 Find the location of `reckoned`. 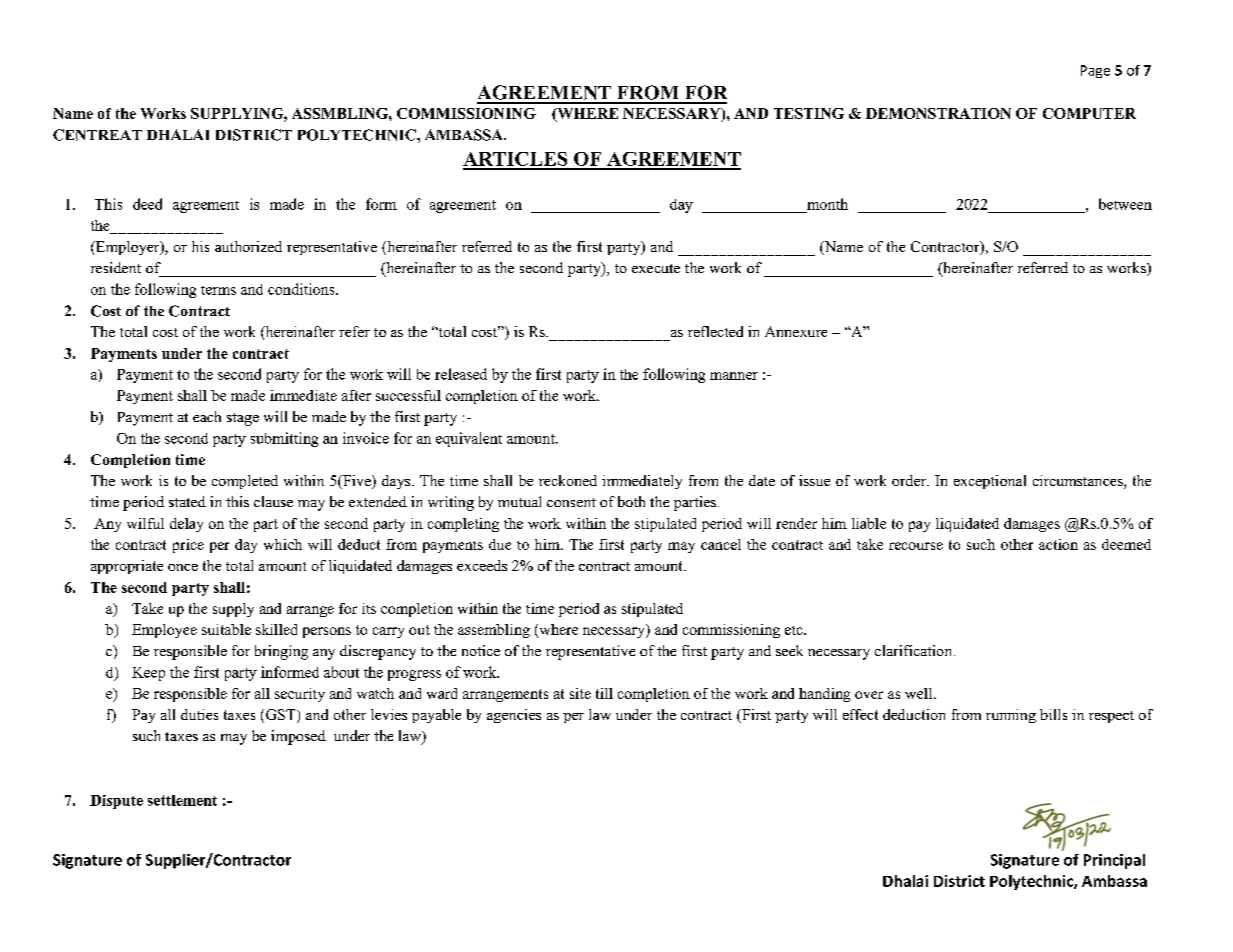

reckoned is located at coordinates (568, 480).
